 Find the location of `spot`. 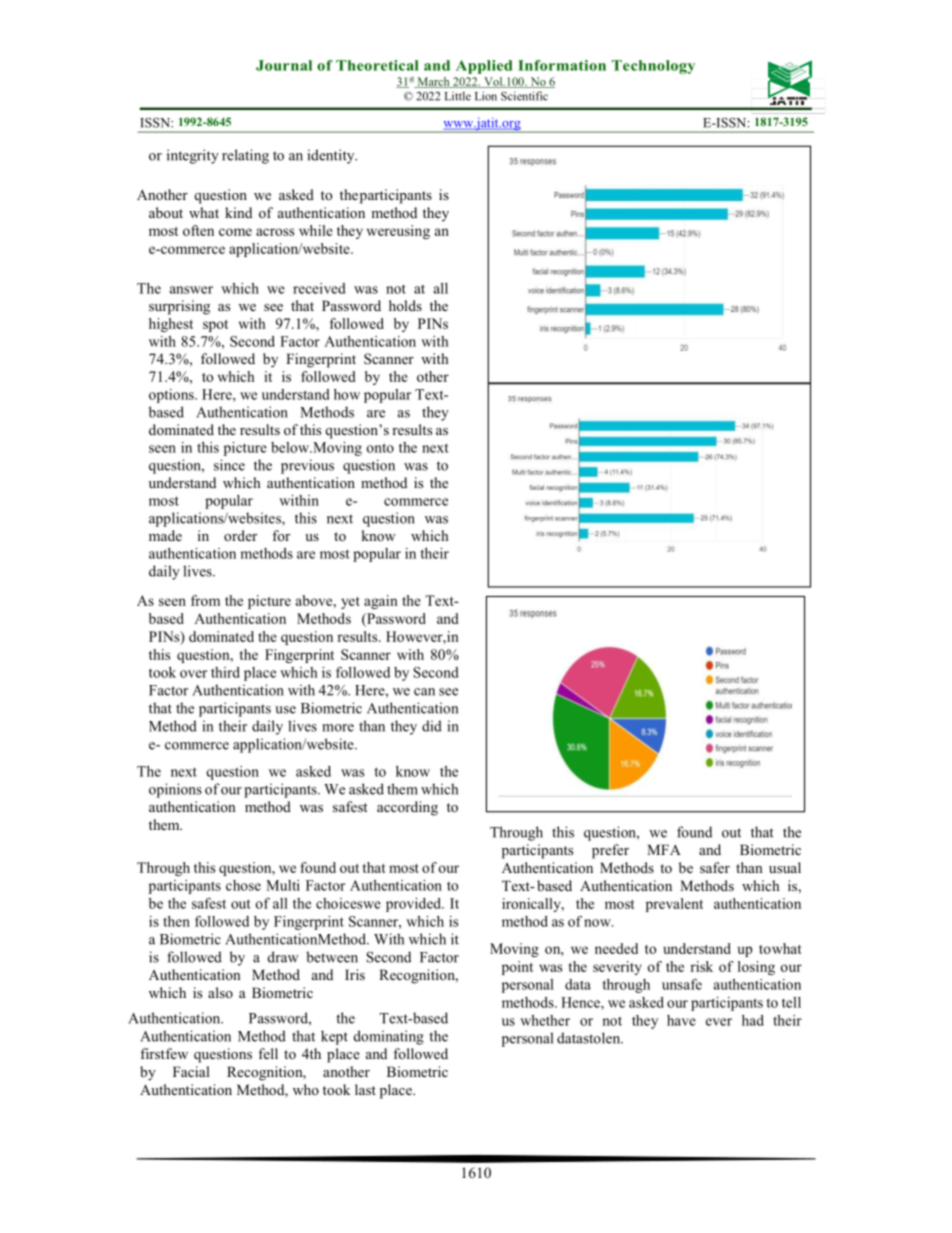

spot is located at coordinates (215, 326).
